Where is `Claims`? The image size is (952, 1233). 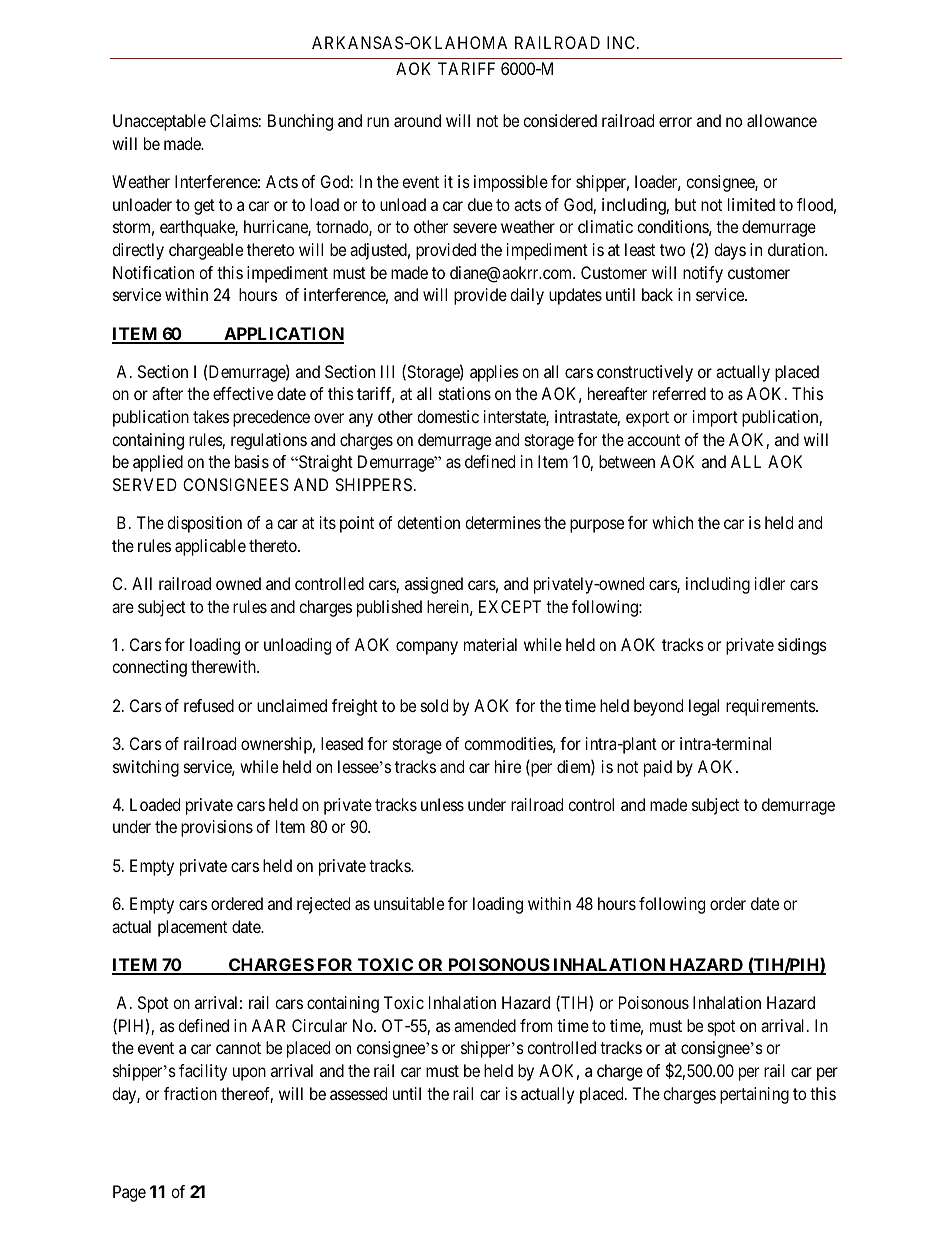
Claims is located at coordinates (234, 120).
